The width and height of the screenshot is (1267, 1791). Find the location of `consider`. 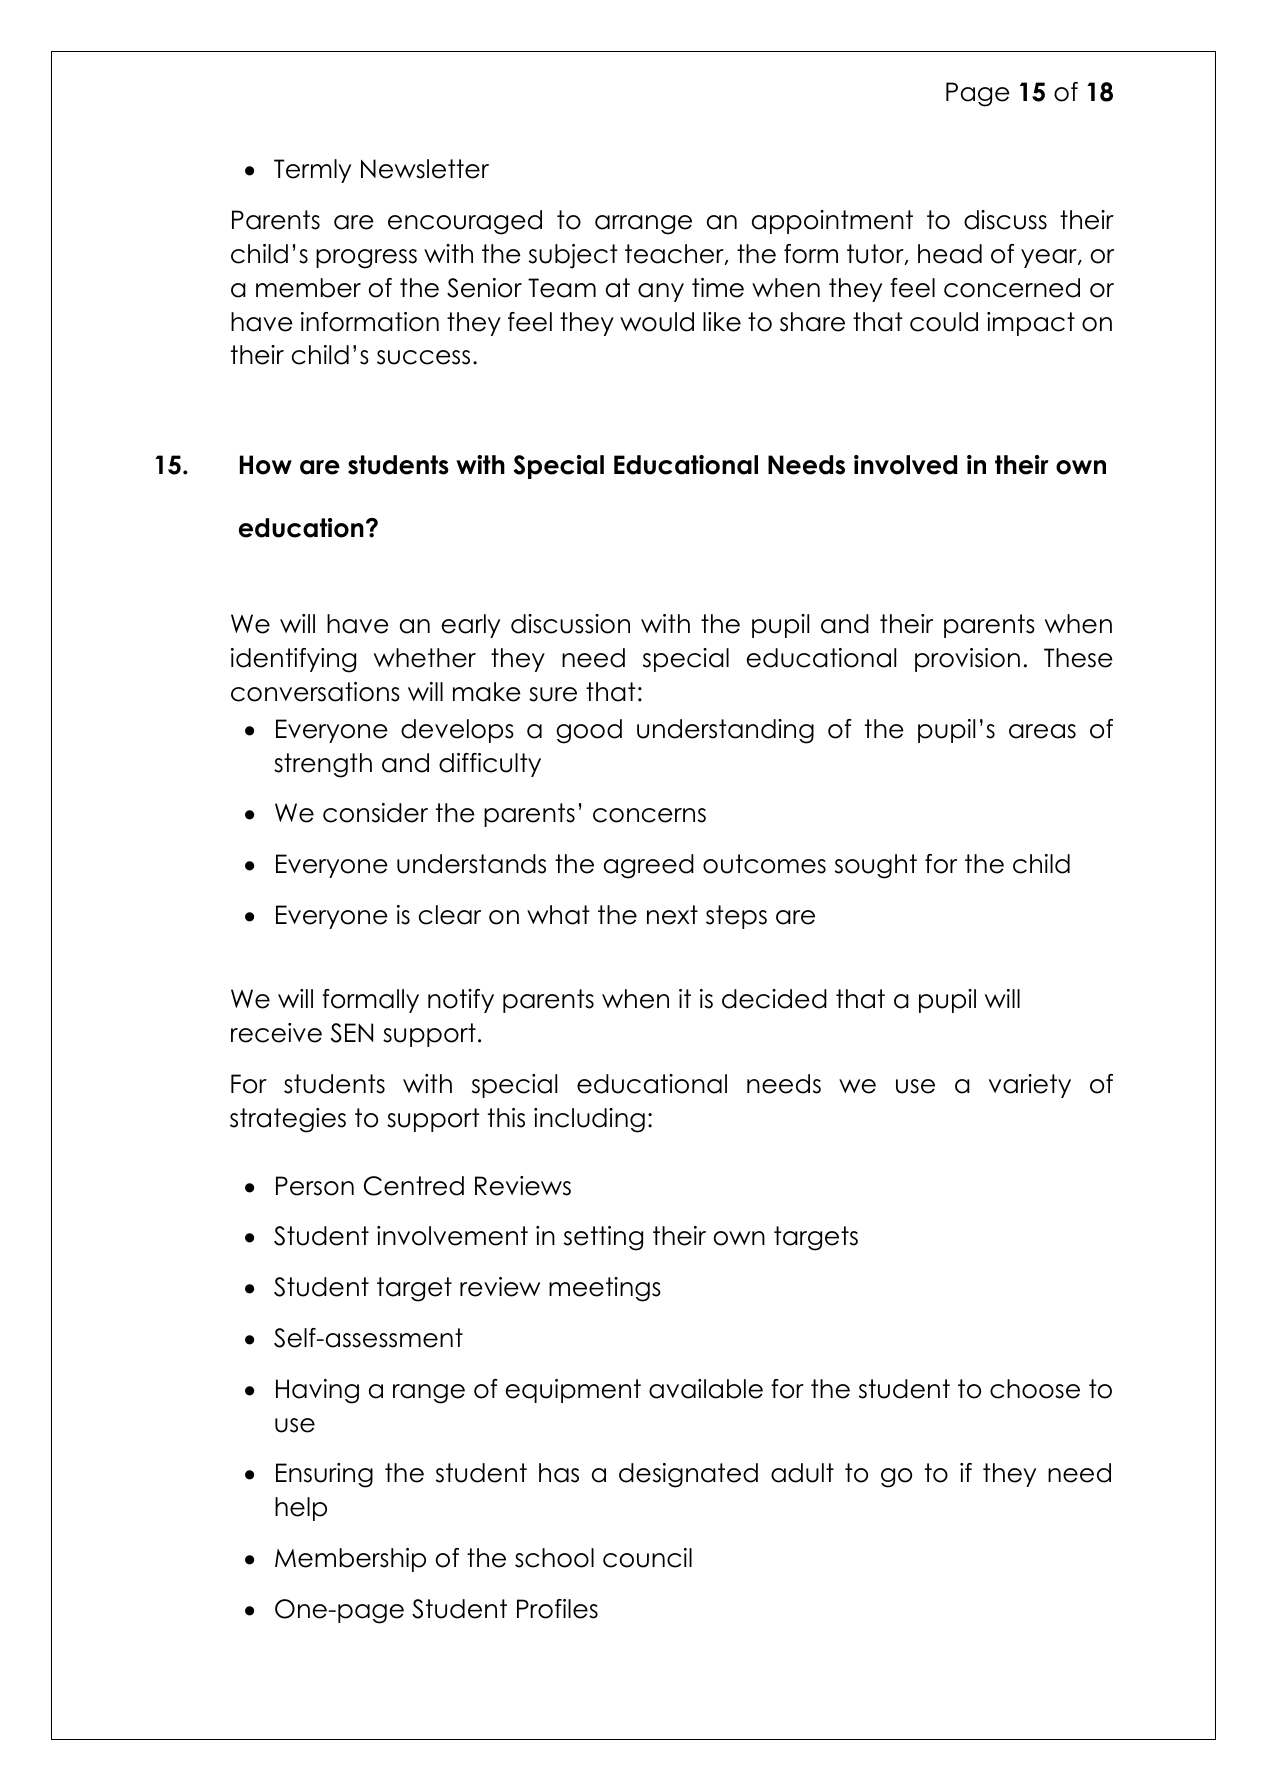

consider is located at coordinates (375, 813).
